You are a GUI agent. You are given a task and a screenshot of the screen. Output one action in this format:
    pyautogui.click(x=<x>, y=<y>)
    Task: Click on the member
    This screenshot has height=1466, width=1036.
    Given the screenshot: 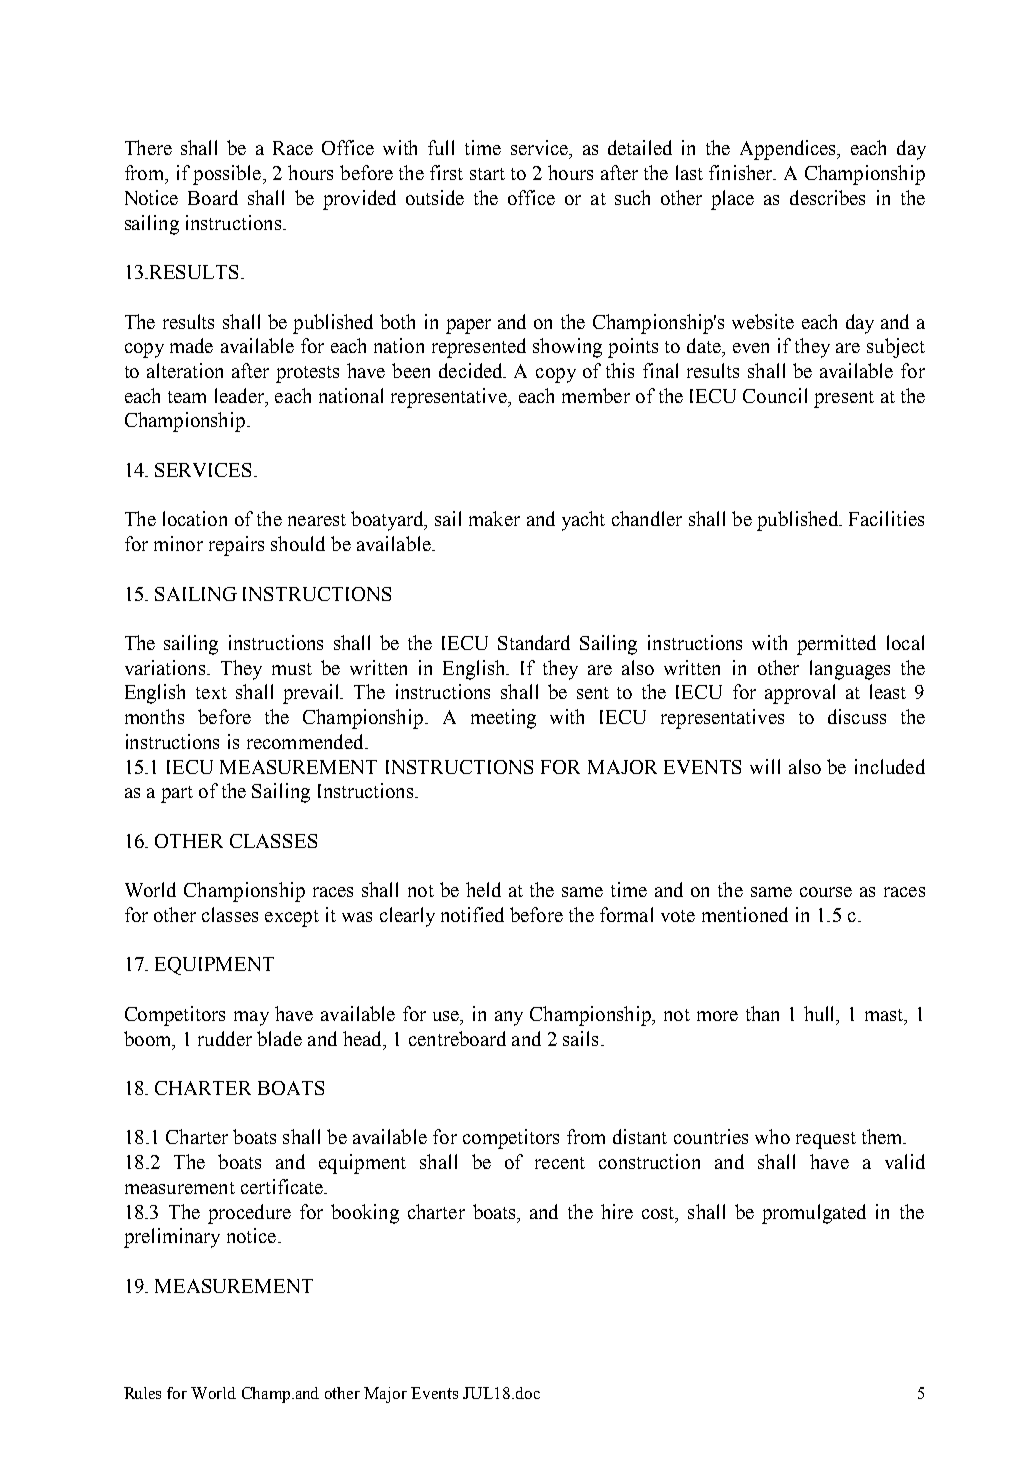 What is the action you would take?
    pyautogui.click(x=596, y=395)
